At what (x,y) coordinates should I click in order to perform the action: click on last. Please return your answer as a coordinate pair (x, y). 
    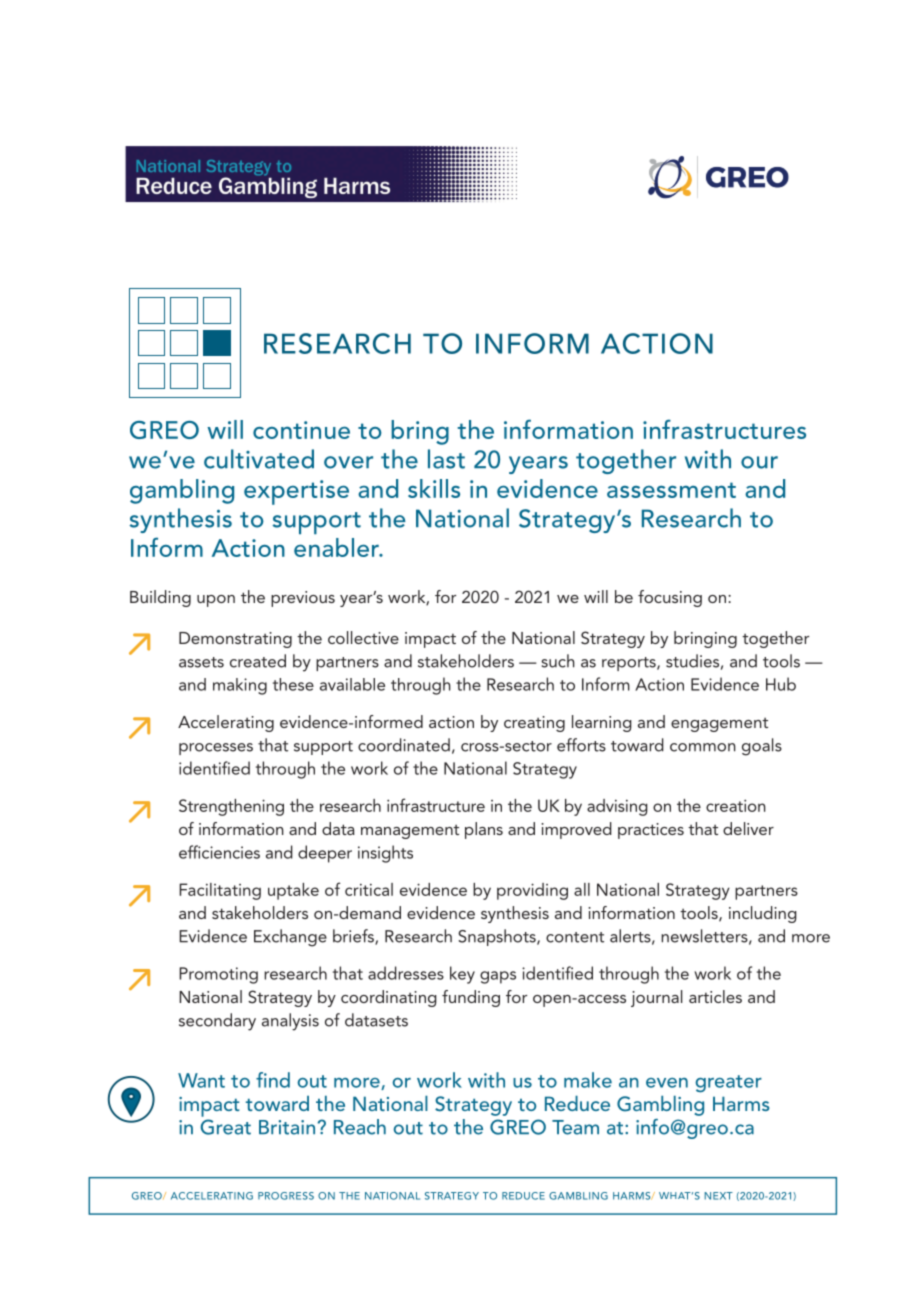
    Looking at the image, I should click on (446, 459).
